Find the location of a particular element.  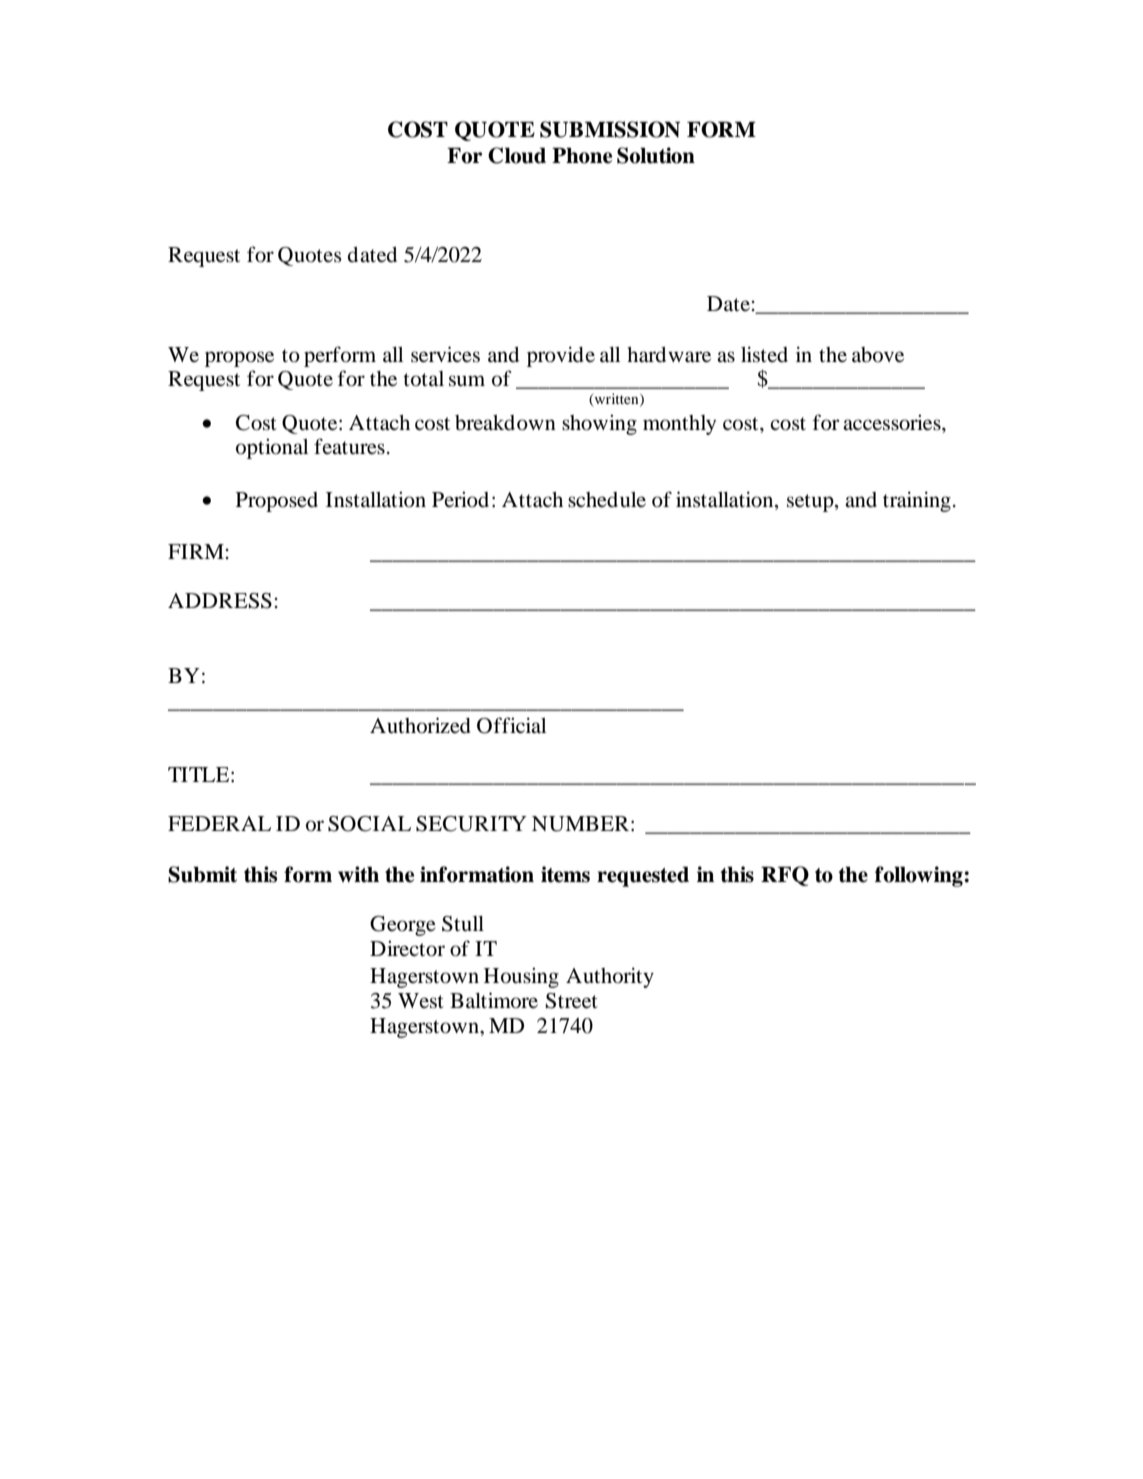

above is located at coordinates (878, 355).
